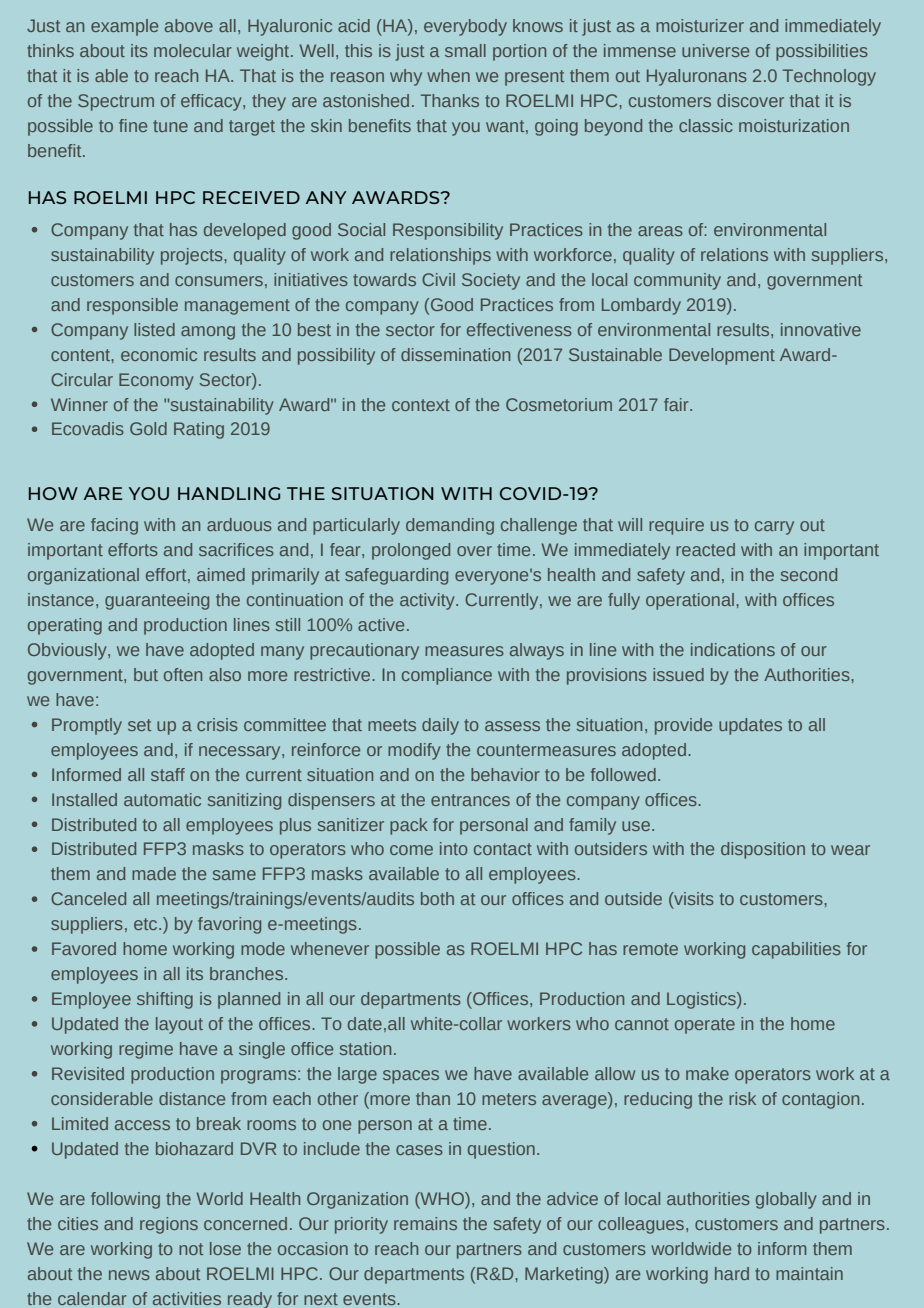  I want to click on hard, so click(732, 1273).
